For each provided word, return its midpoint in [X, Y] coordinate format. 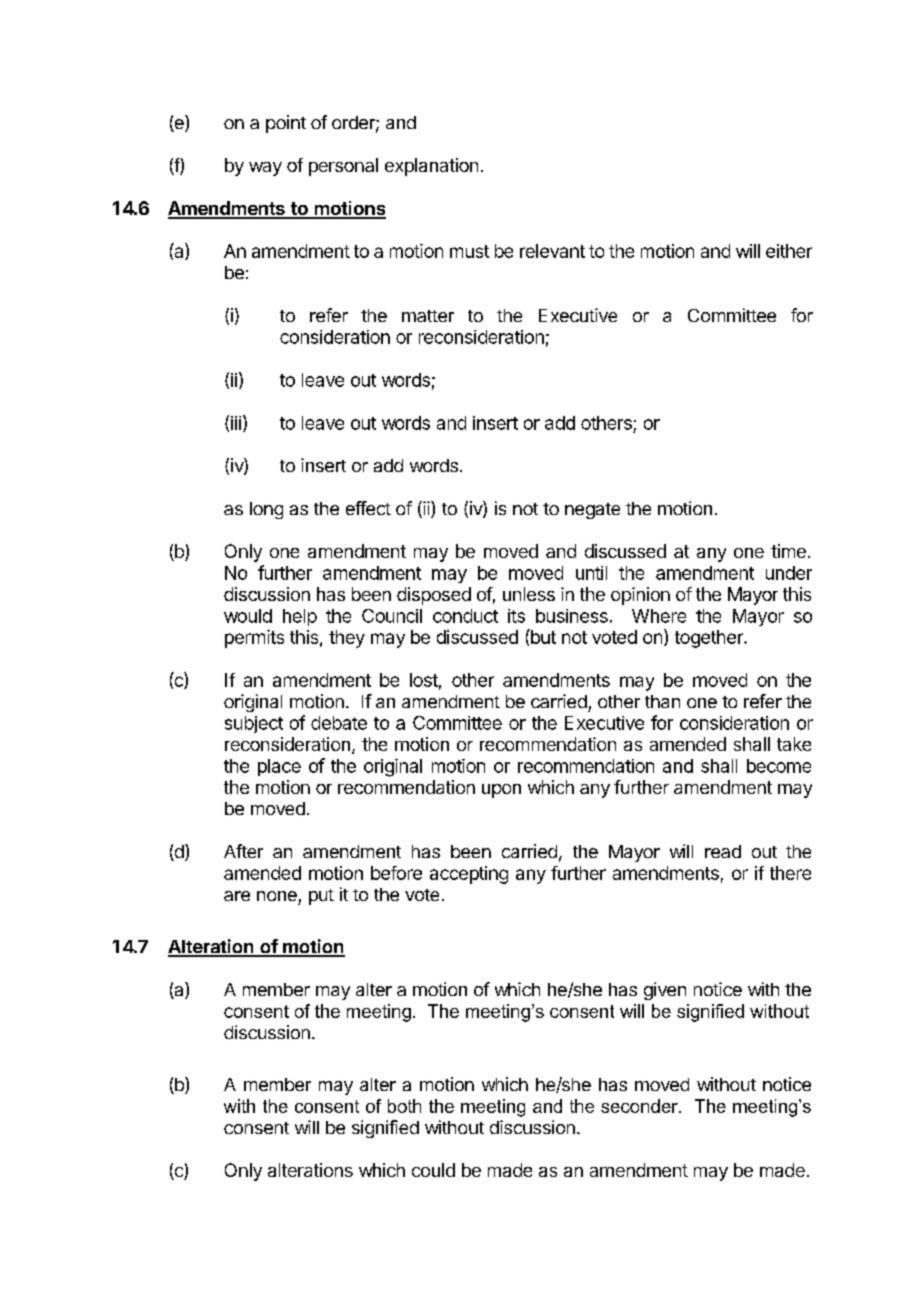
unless [529, 594]
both [404, 1106]
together [710, 639]
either [789, 251]
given [665, 991]
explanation [431, 167]
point [286, 124]
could [433, 1170]
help [300, 617]
